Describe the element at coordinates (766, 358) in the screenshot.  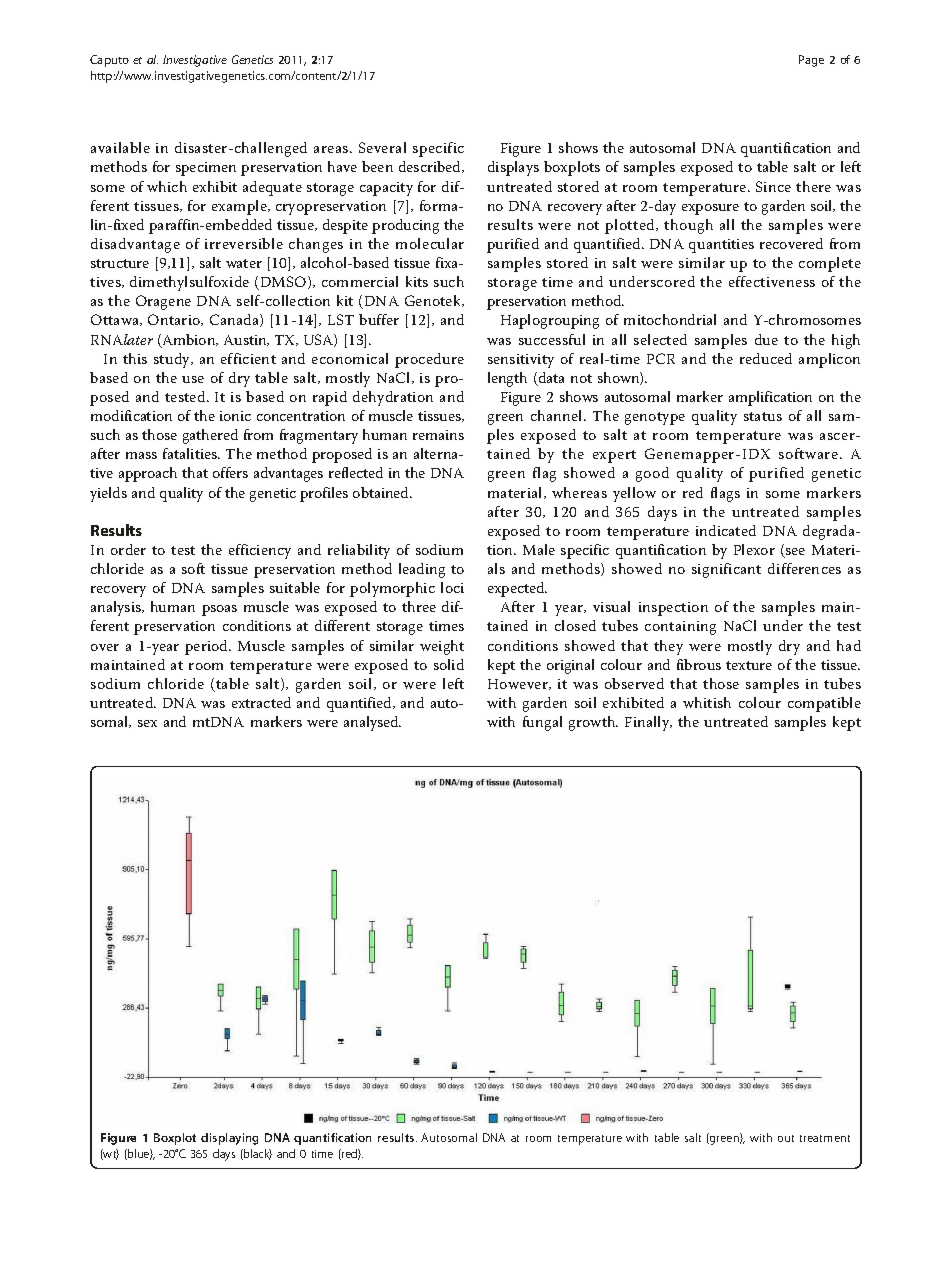
I see `reduced` at that location.
